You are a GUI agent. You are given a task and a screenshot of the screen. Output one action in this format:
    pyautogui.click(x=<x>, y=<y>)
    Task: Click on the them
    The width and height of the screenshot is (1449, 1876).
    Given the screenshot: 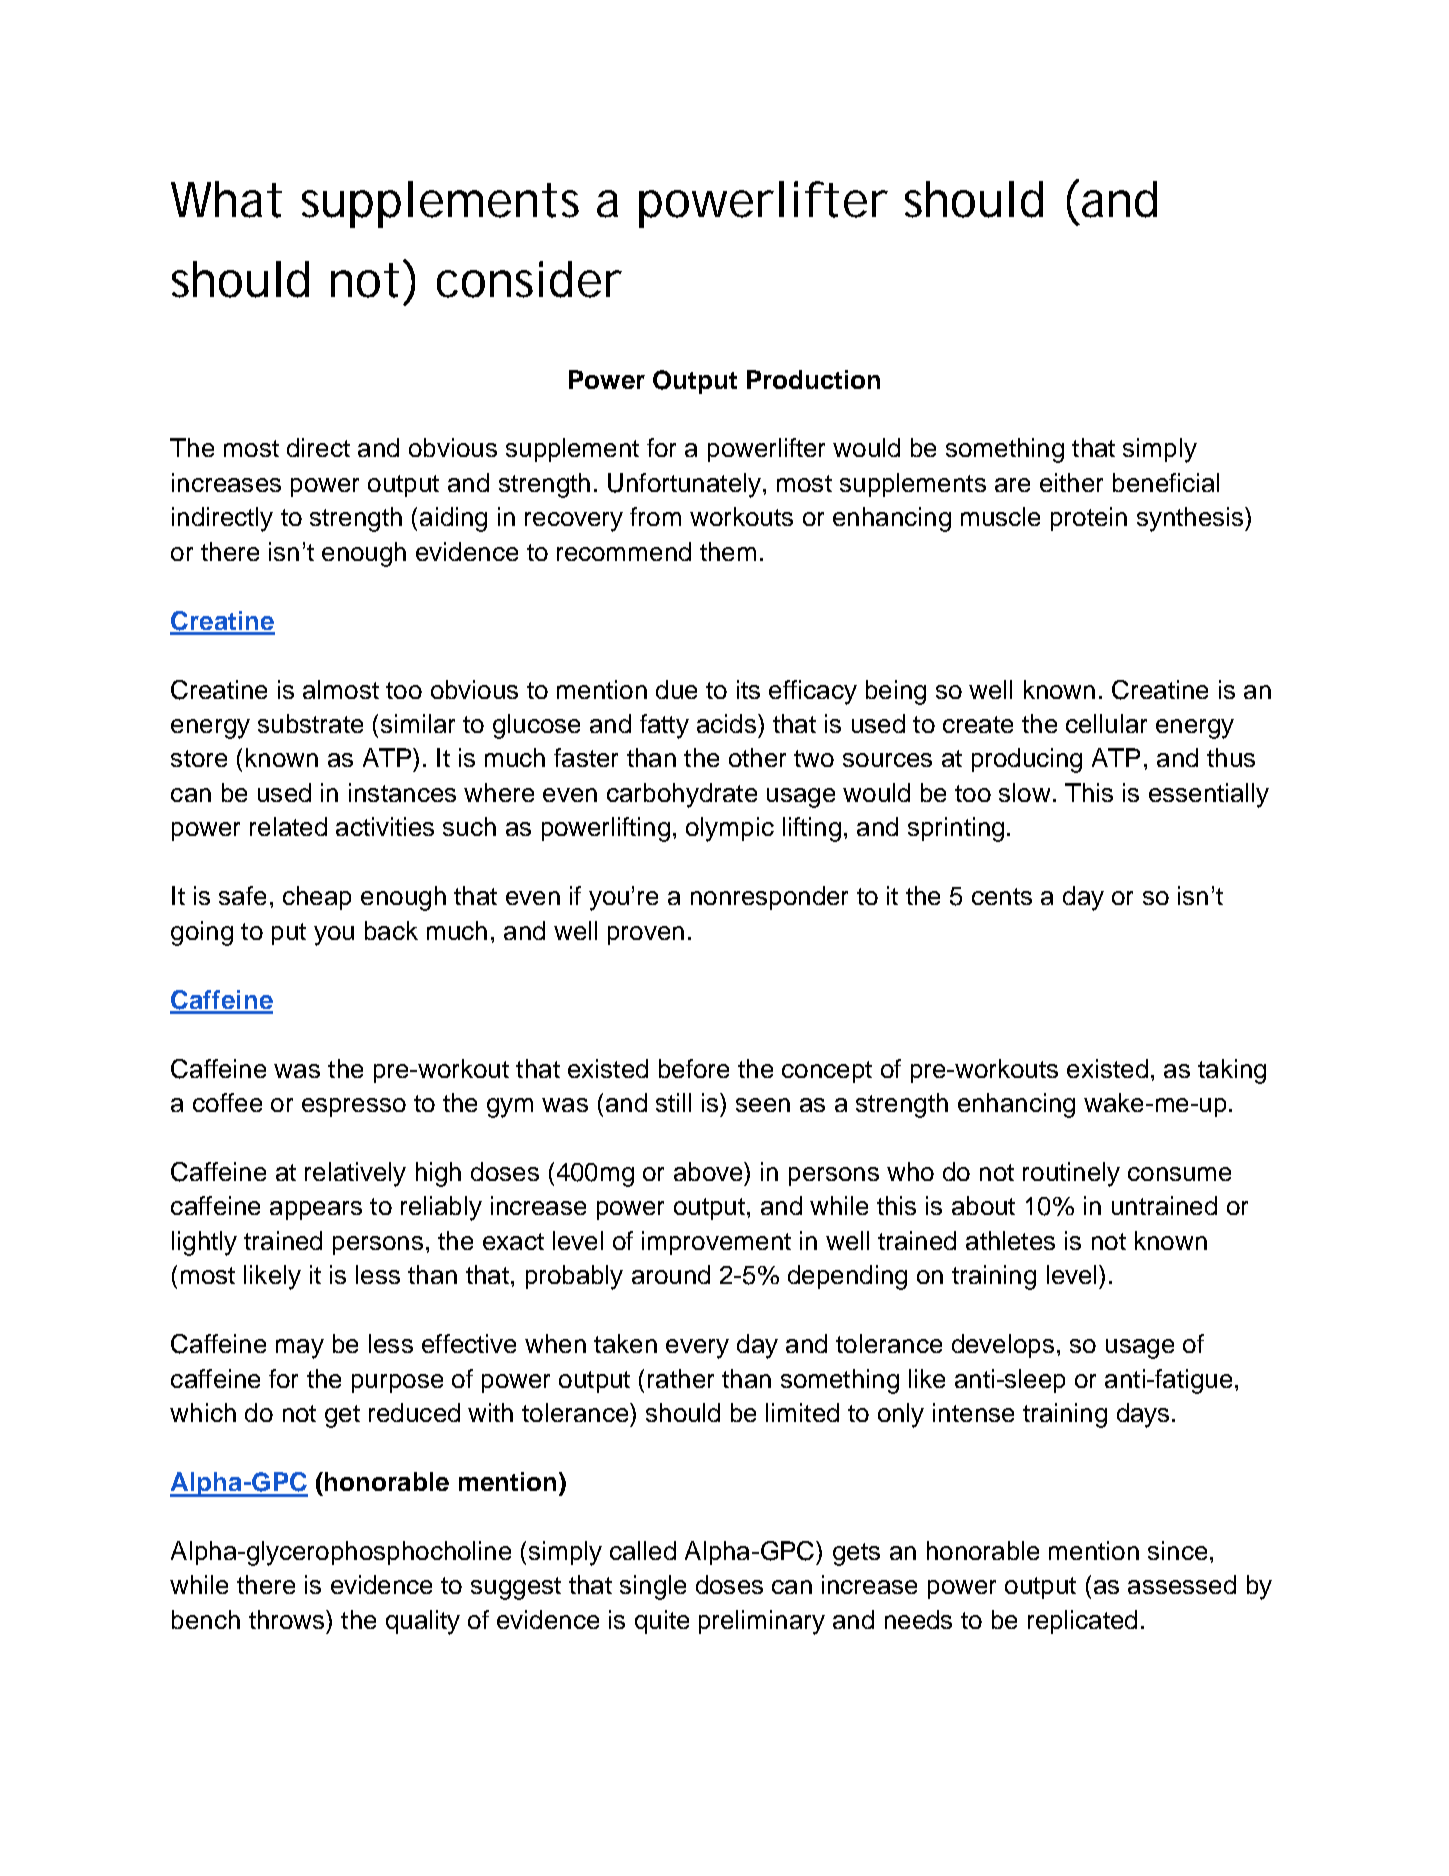 What is the action you would take?
    pyautogui.click(x=728, y=551)
